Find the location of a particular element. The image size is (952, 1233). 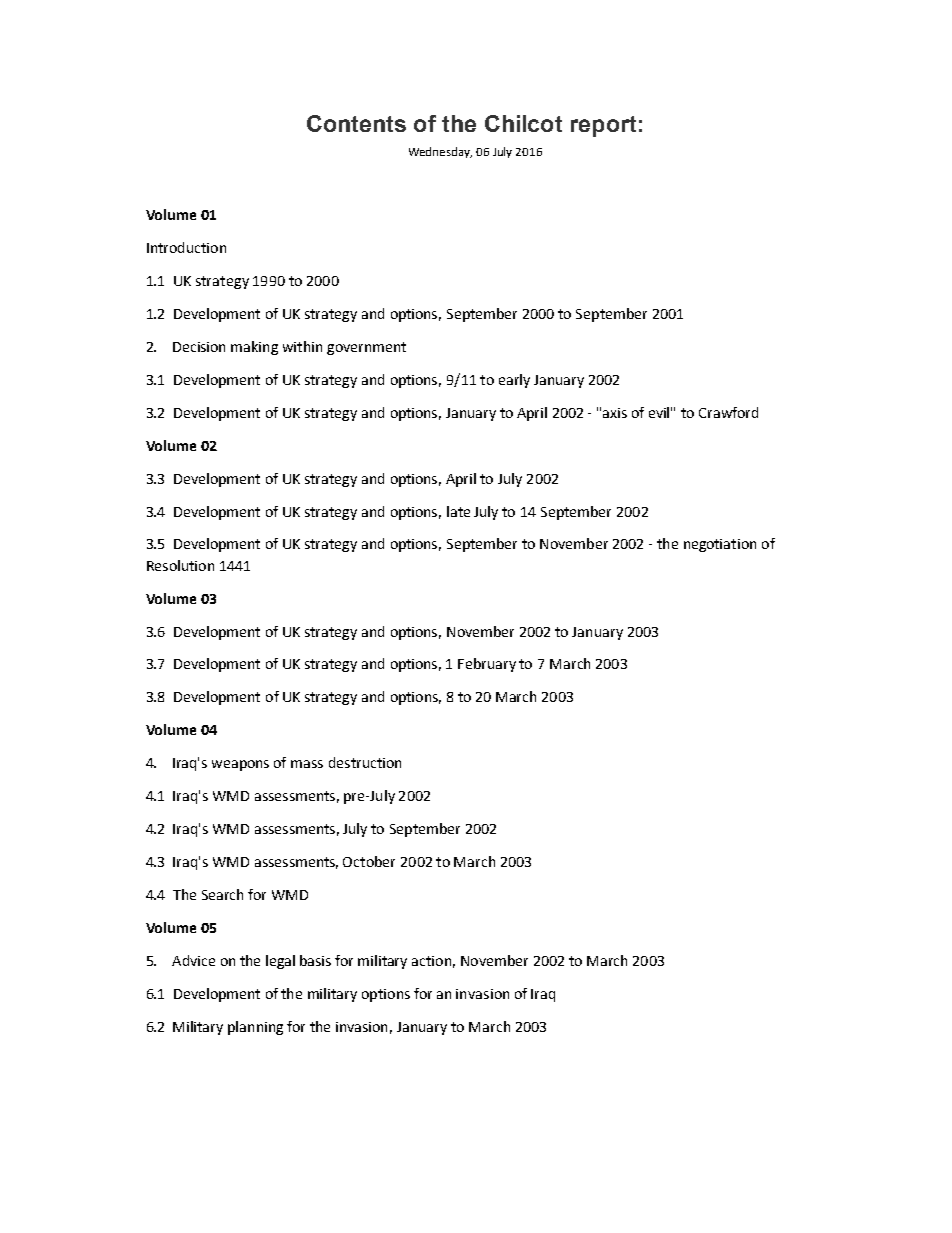

report is located at coordinates (603, 126).
